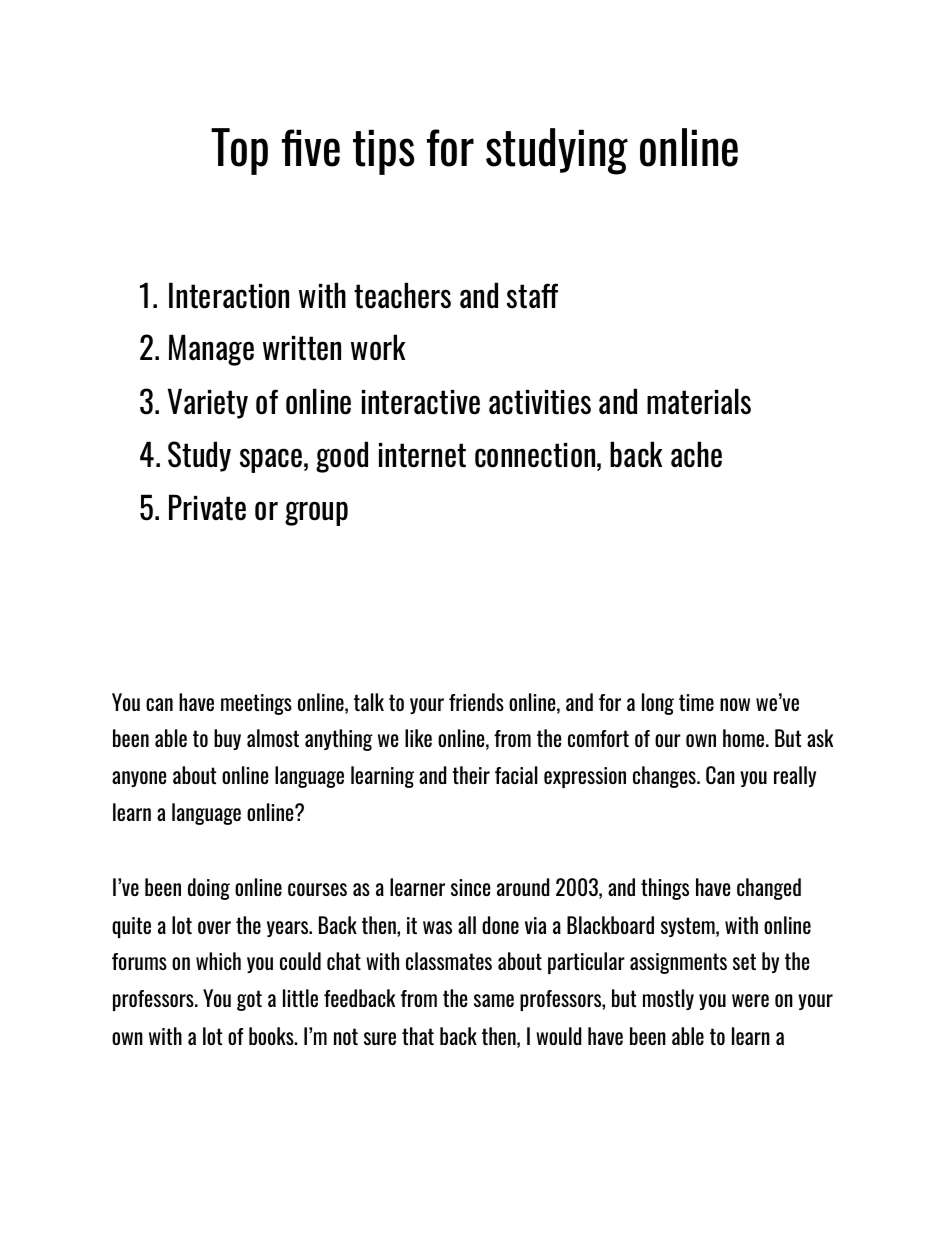 The width and height of the page is (952, 1233). Describe the element at coordinates (494, 1000) in the page. I see `same` at that location.
